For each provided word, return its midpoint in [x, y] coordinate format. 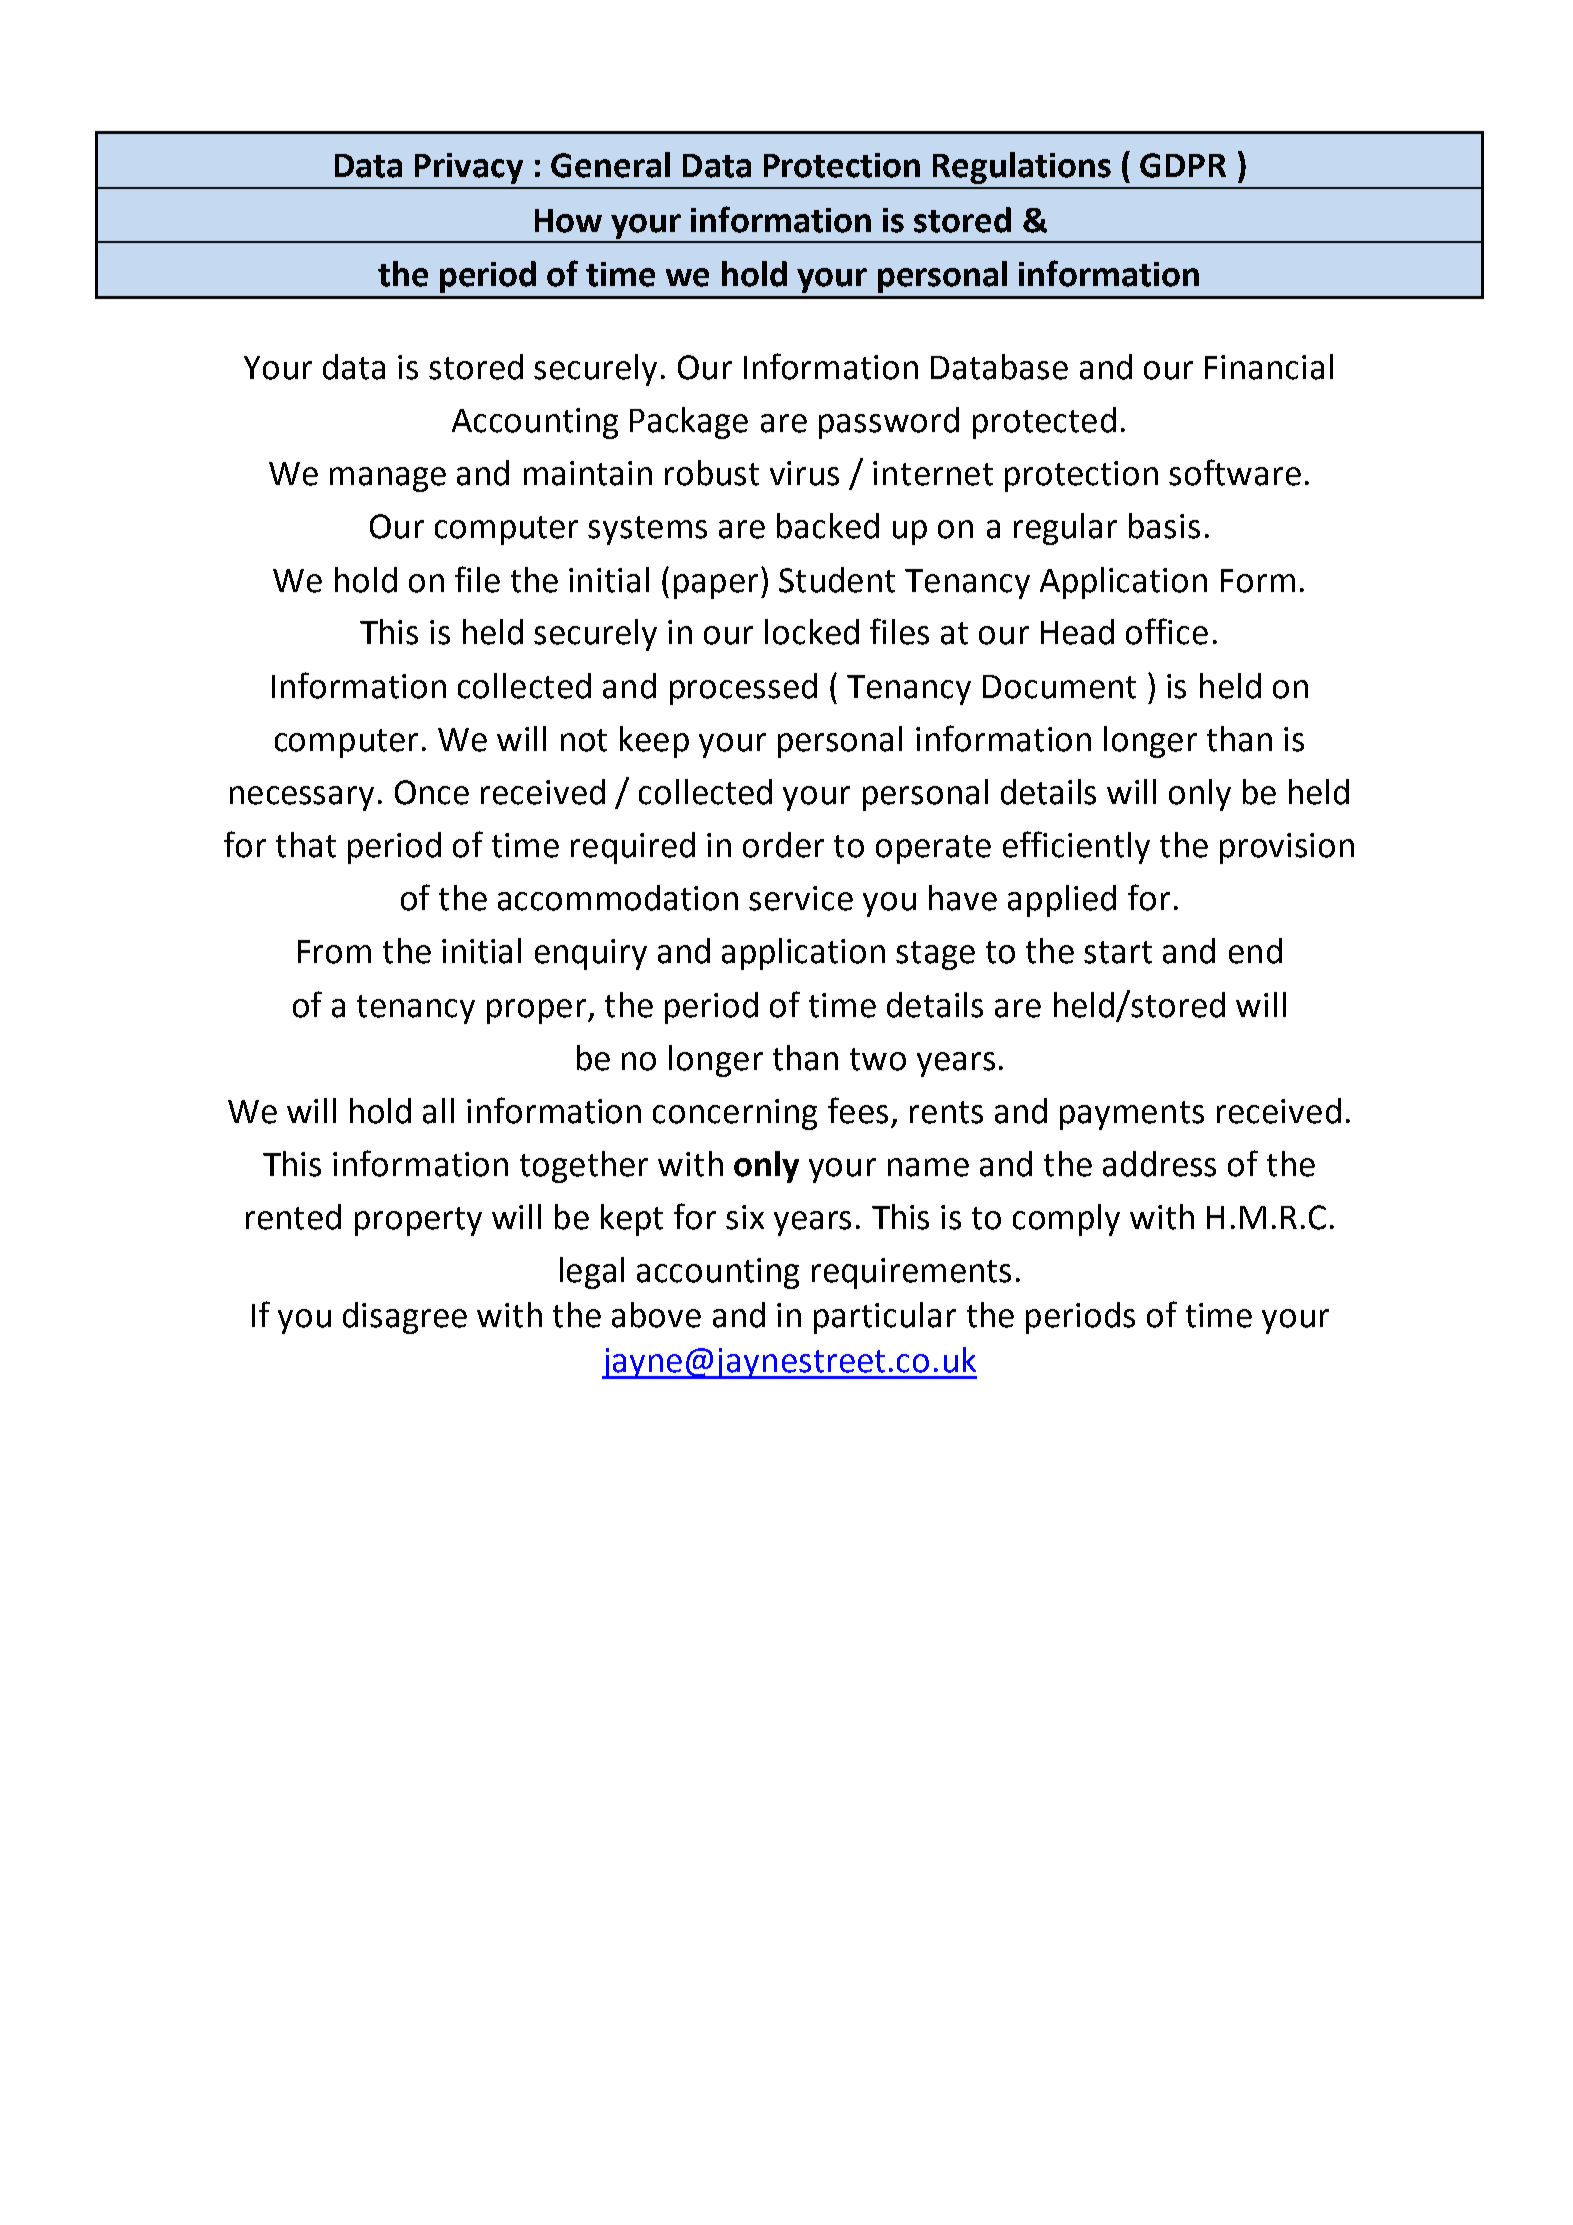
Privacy [469, 168]
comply [1066, 1220]
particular [885, 1318]
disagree [405, 1318]
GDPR [1183, 165]
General [610, 165]
